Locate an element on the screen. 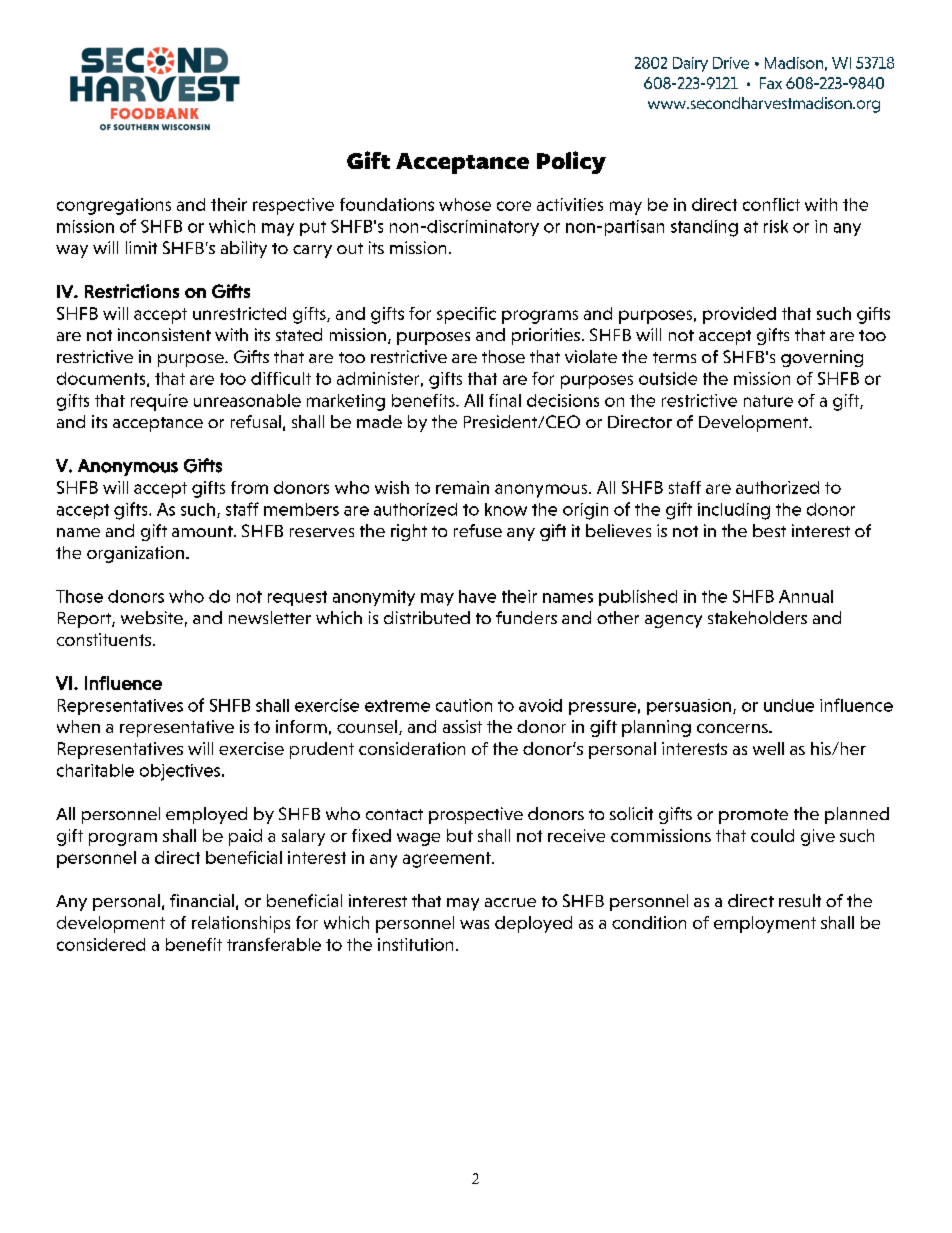 Image resolution: width=952 pixels, height=1233 pixels. Policy is located at coordinates (571, 162).
